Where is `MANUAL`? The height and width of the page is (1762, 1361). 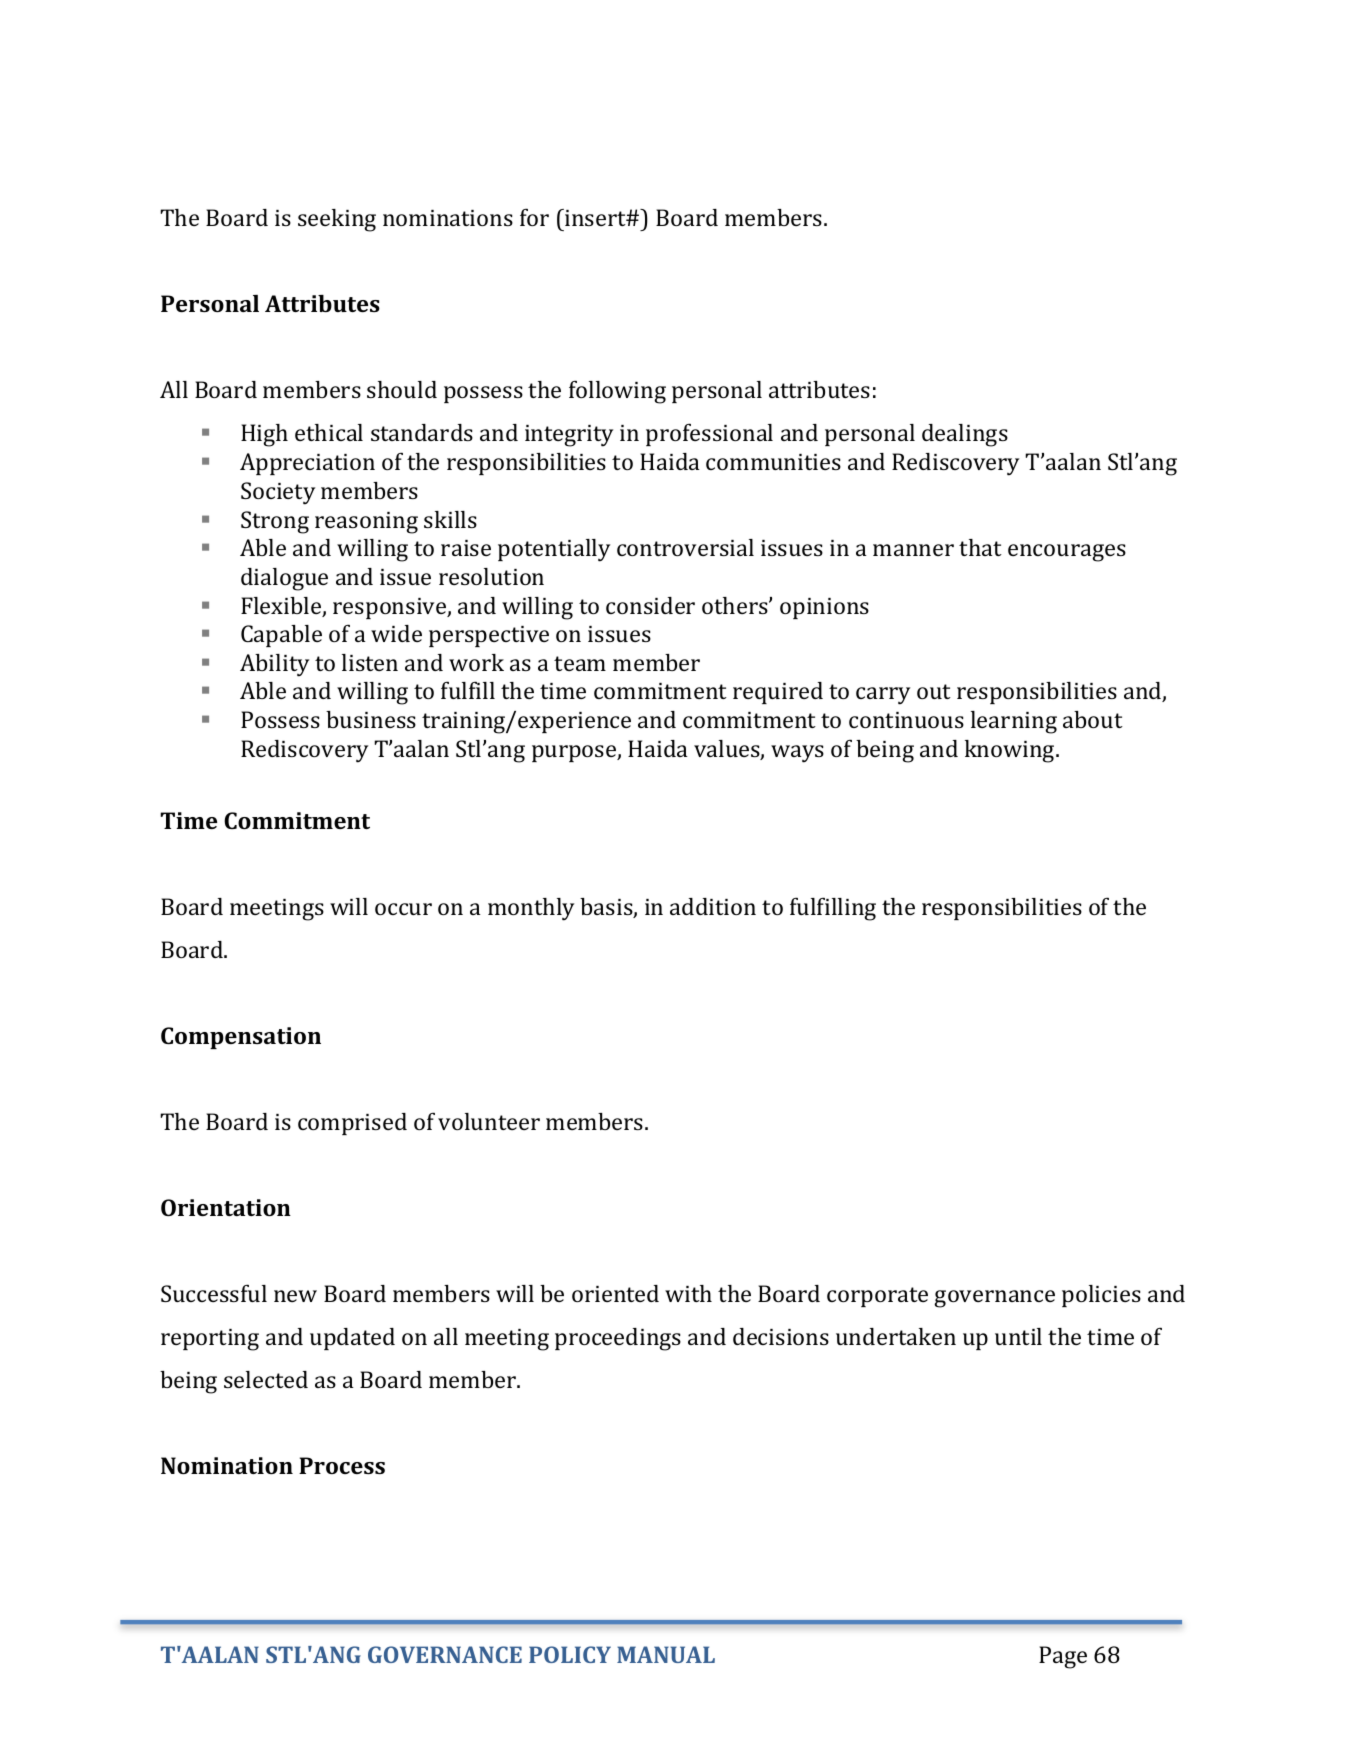 MANUAL is located at coordinates (666, 1654).
